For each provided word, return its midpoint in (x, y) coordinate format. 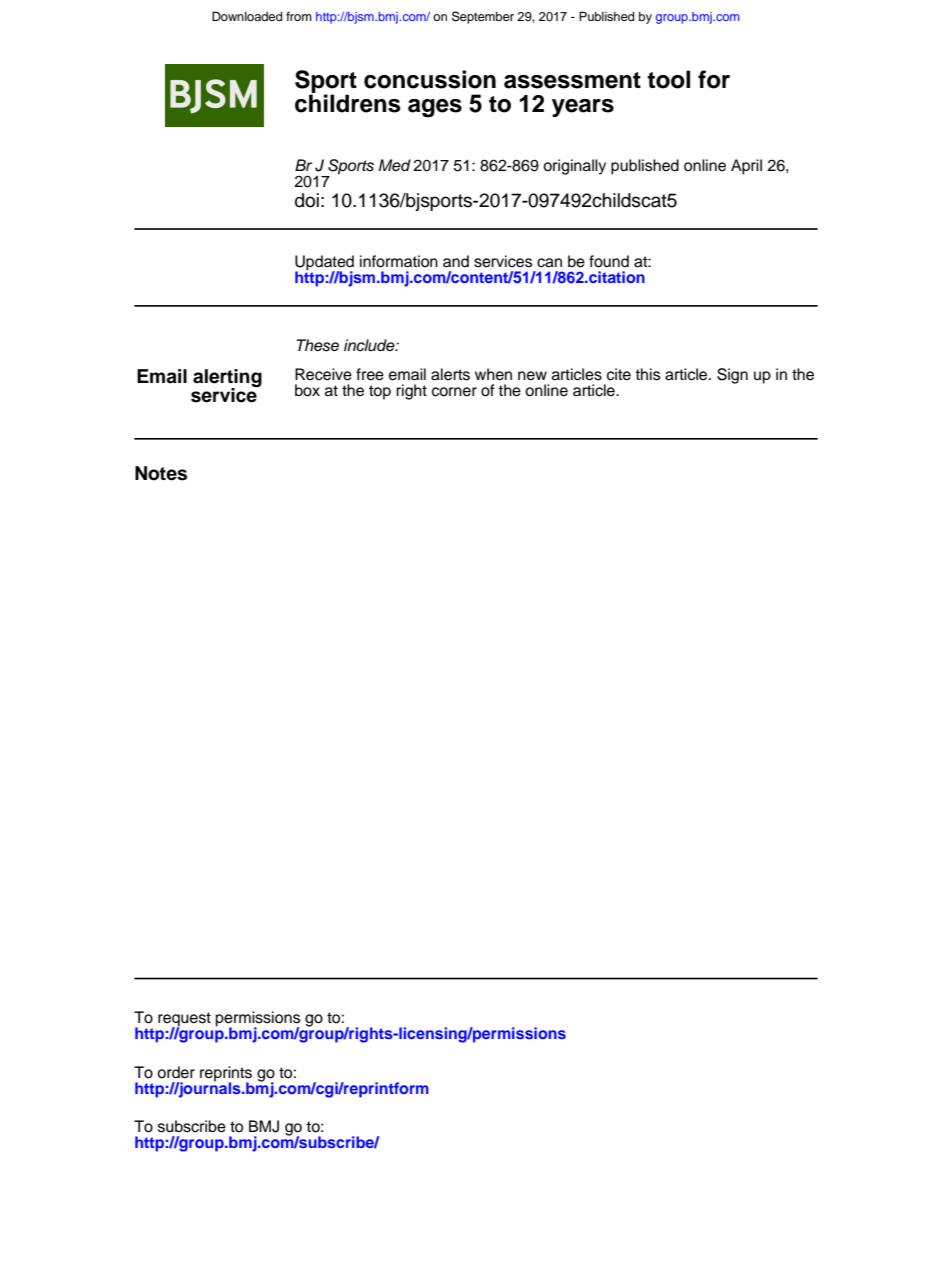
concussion (430, 79)
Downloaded (247, 16)
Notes (161, 473)
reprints (226, 1075)
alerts (450, 374)
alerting (227, 379)
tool (668, 79)
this (647, 374)
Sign (732, 376)
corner (454, 392)
